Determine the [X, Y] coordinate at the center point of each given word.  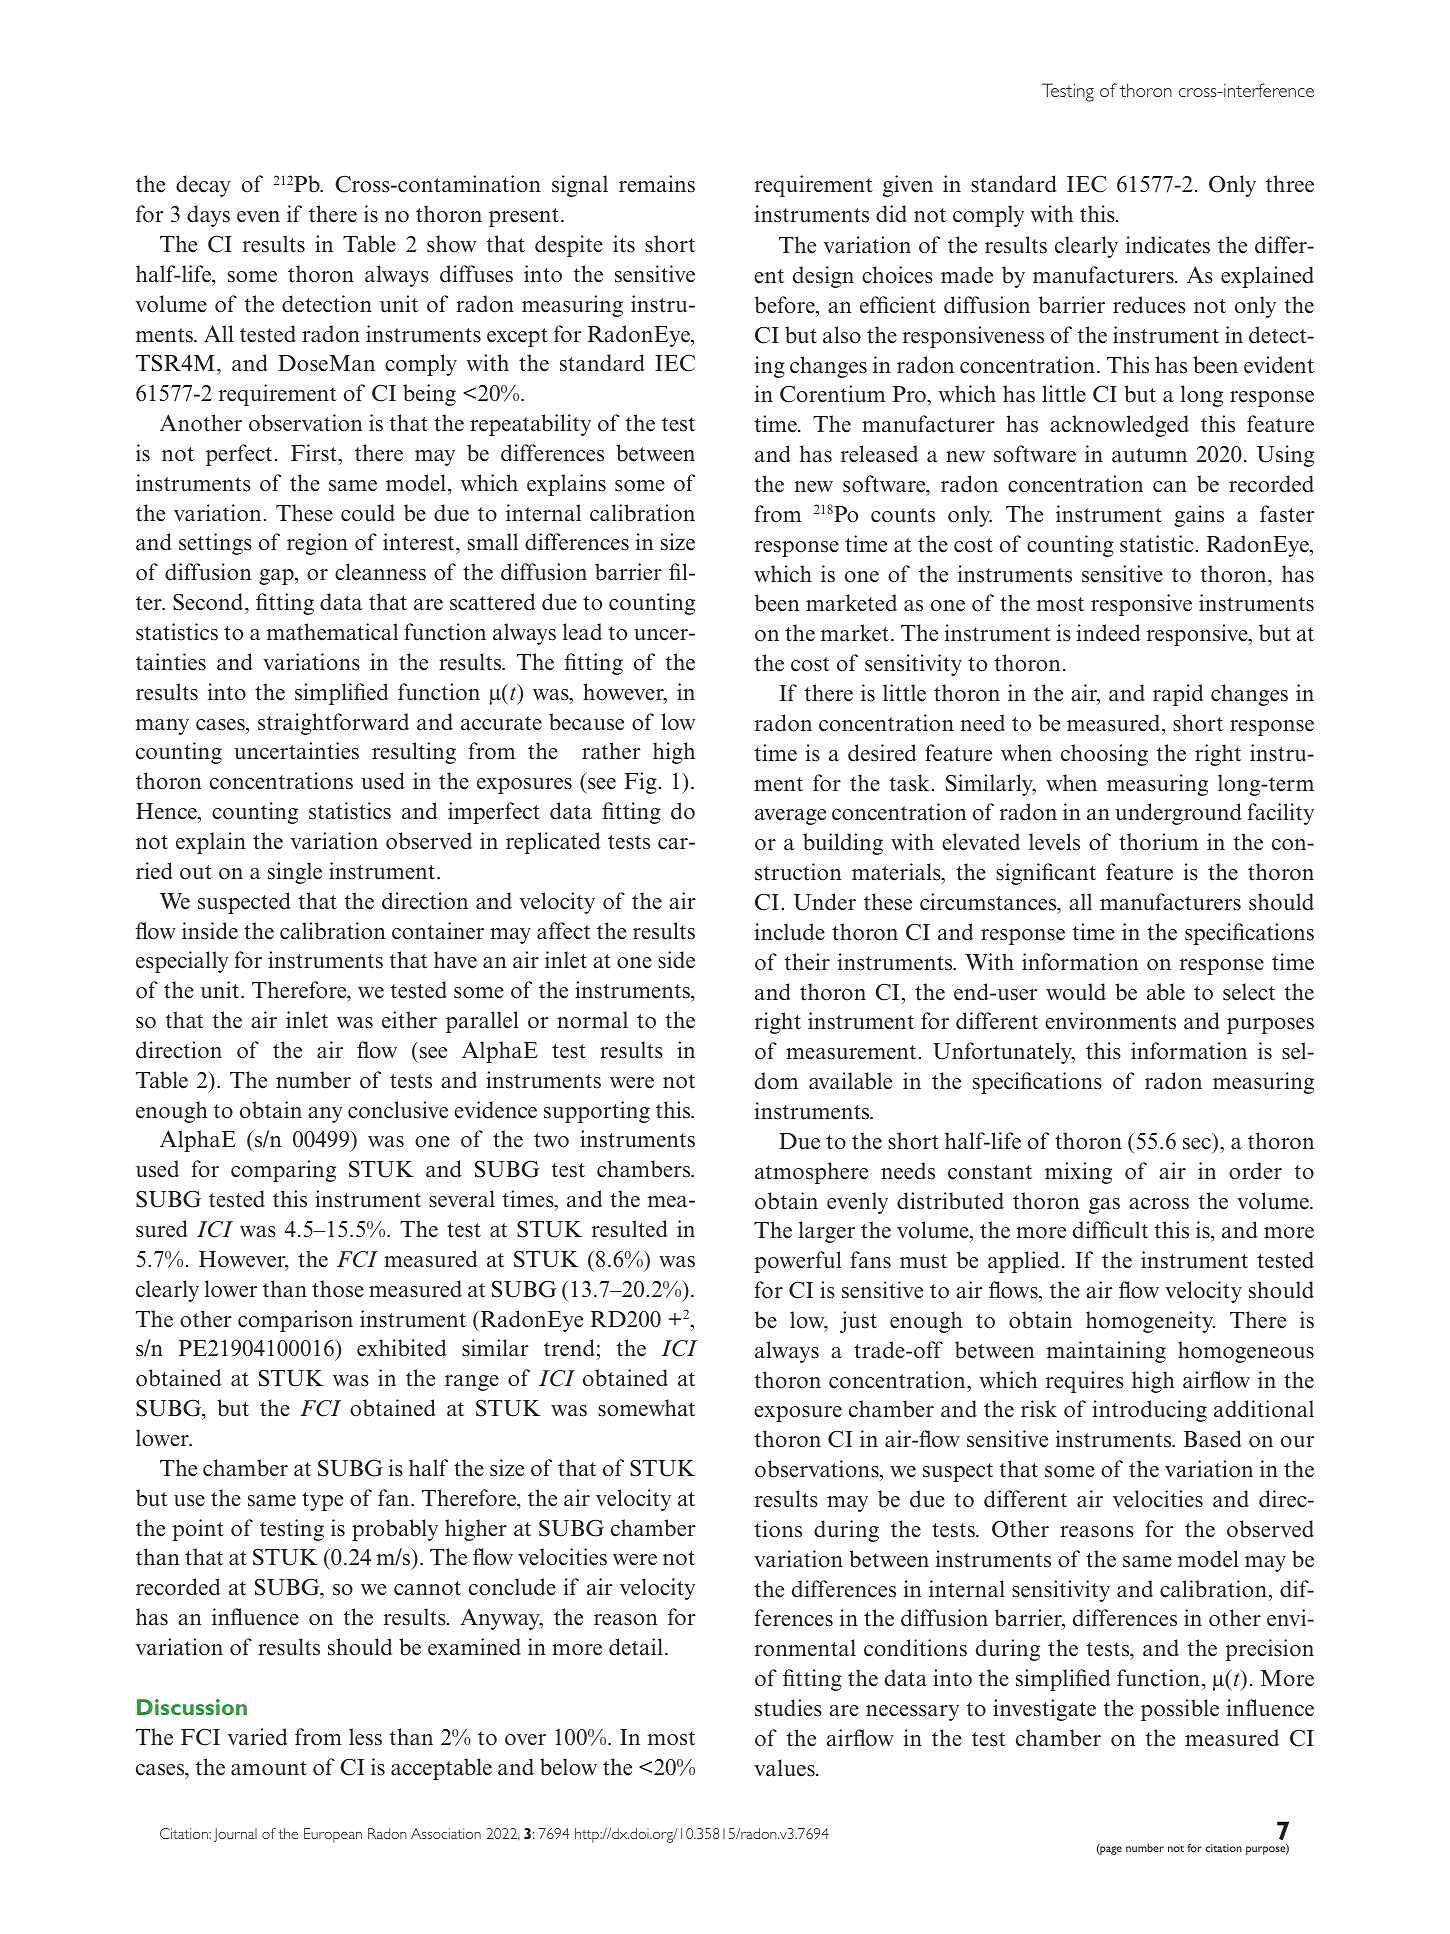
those [338, 1289]
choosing [1104, 755]
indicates [1168, 245]
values [785, 1768]
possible [1180, 1710]
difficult [1110, 1230]
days [208, 216]
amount [269, 1768]
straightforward [333, 724]
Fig [640, 783]
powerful [797, 1262]
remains [657, 184]
